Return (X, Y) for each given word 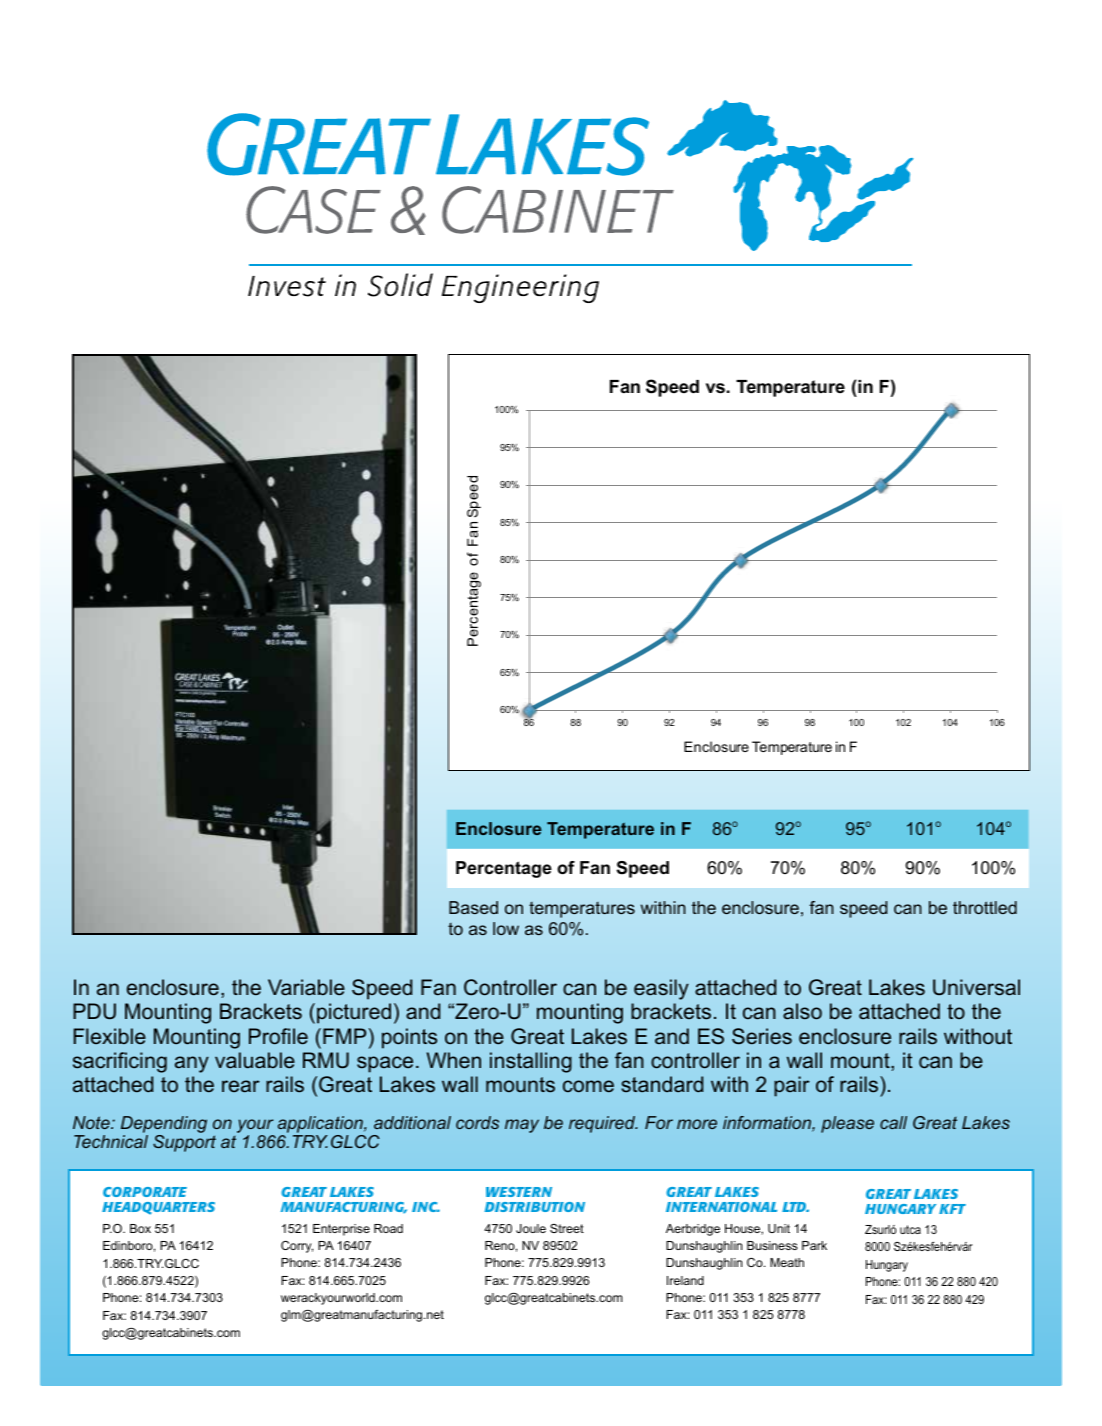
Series (762, 1036)
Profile (278, 1036)
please (847, 1124)
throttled (985, 907)
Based (473, 907)
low (506, 928)
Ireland (685, 1280)
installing (531, 1062)
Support (184, 1143)
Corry (297, 1247)
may (522, 1126)
